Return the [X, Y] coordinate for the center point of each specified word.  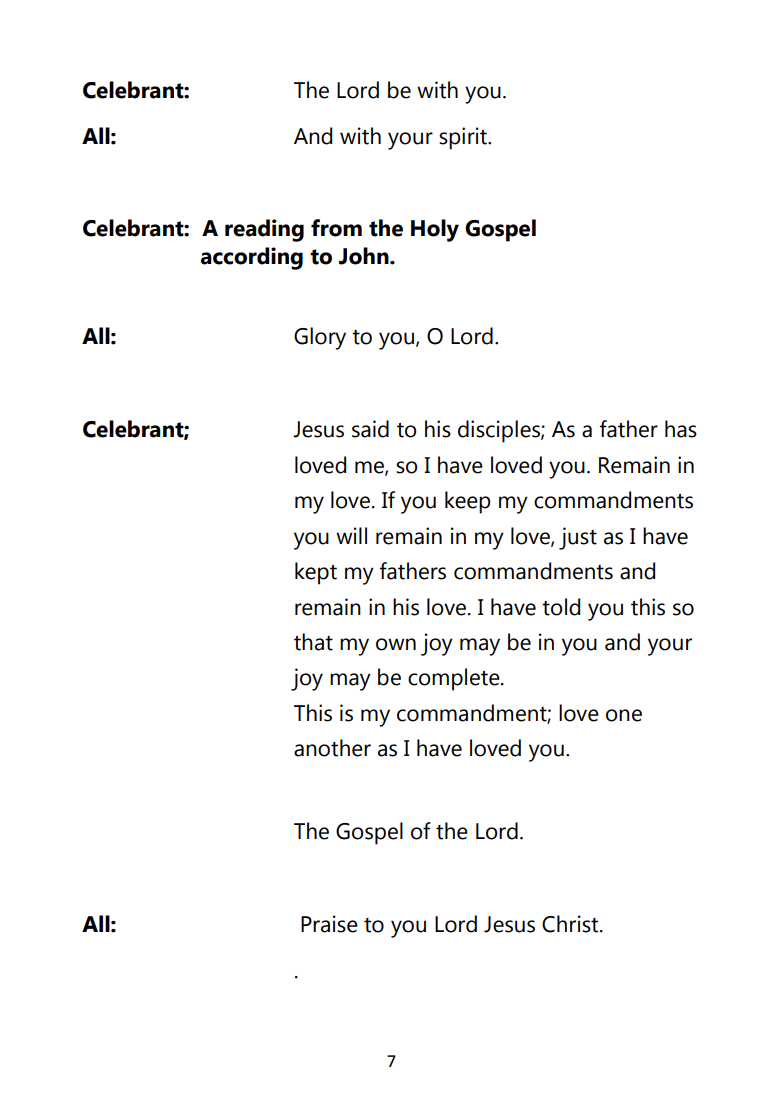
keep [468, 502]
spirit [464, 138]
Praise [329, 924]
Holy [435, 230]
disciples [500, 431]
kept [316, 573]
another [332, 748]
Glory [320, 338]
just [578, 538]
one [624, 715]
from [336, 228]
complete [455, 679]
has [681, 429]
